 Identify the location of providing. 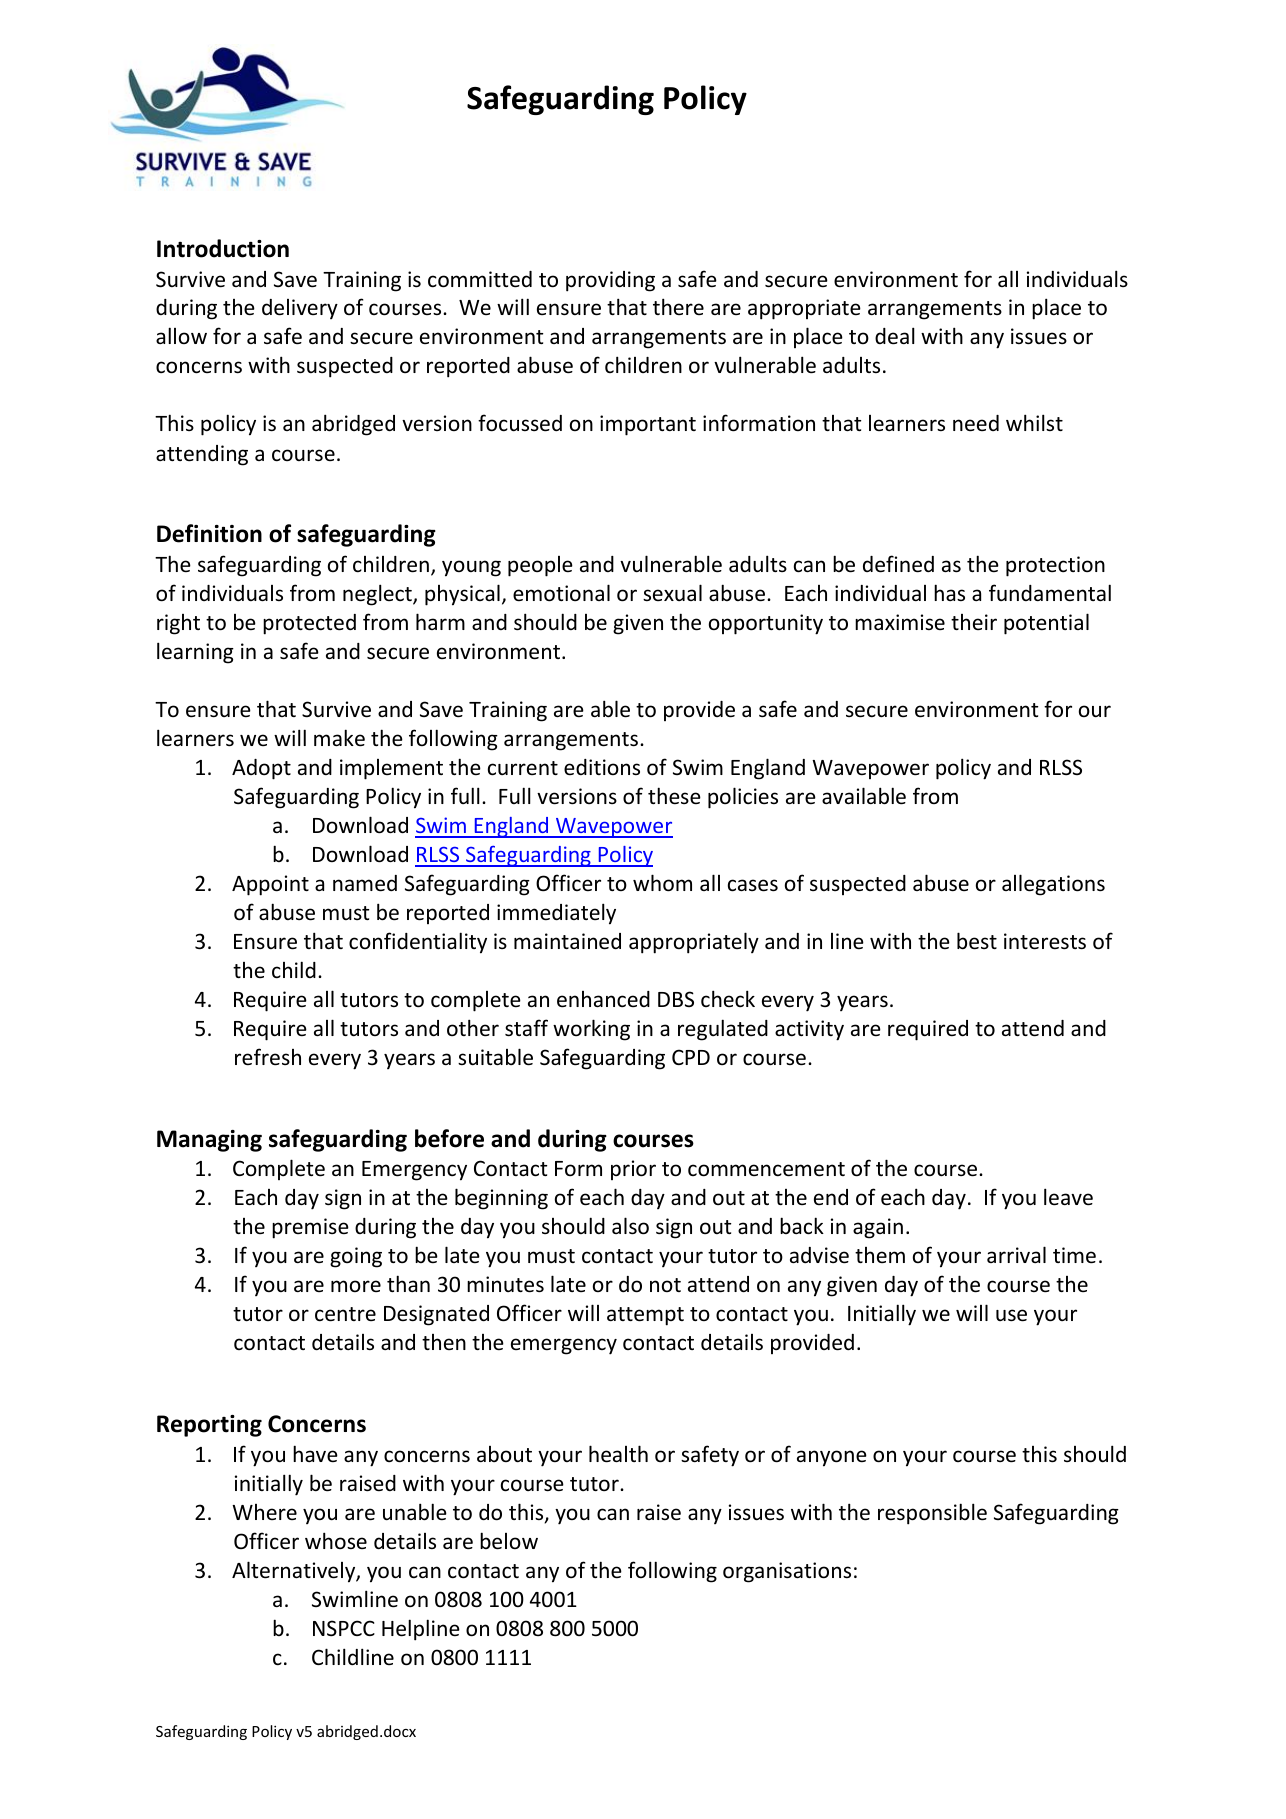
(610, 281).
